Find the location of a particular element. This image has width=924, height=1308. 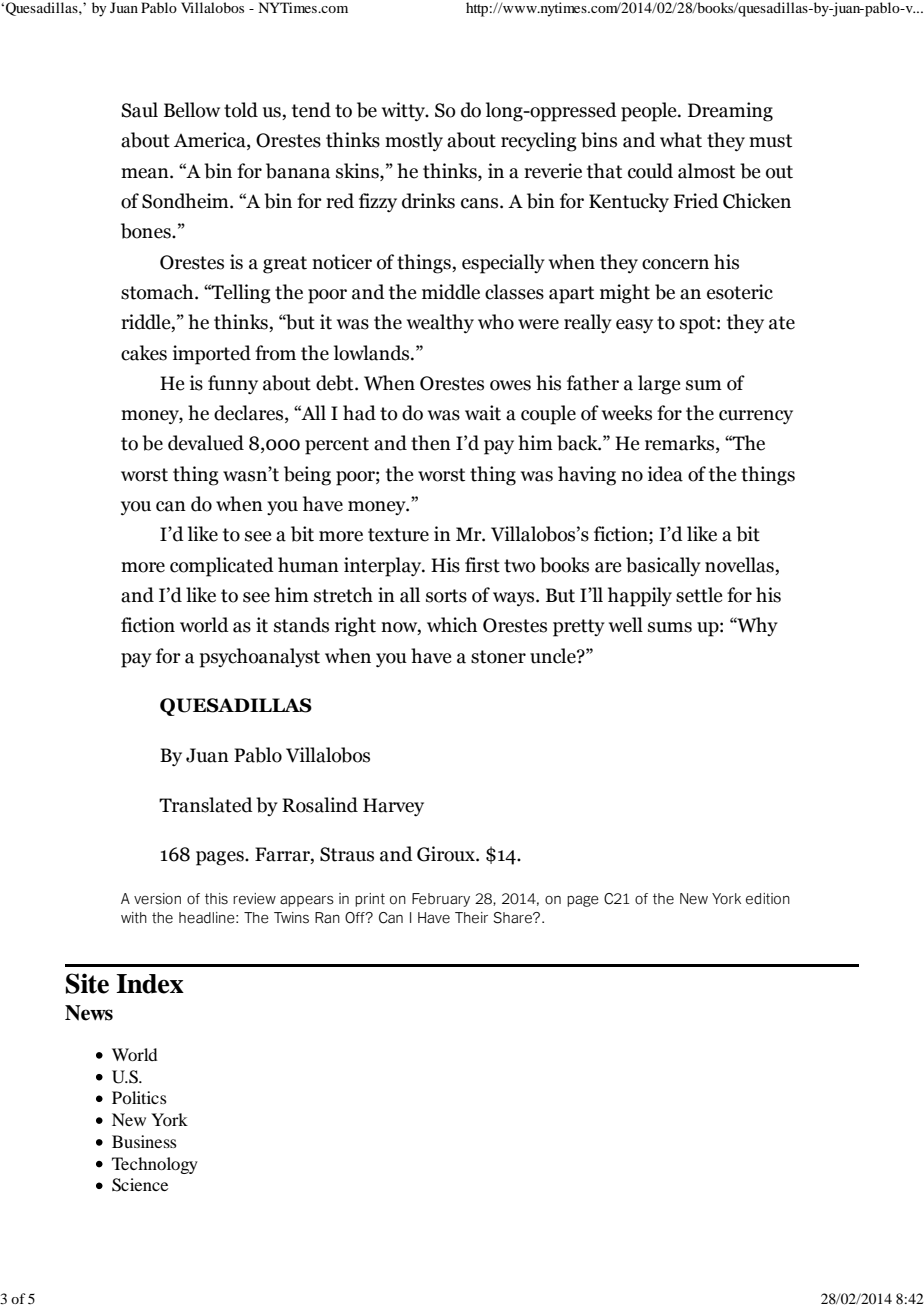

mostly is located at coordinates (414, 142).
